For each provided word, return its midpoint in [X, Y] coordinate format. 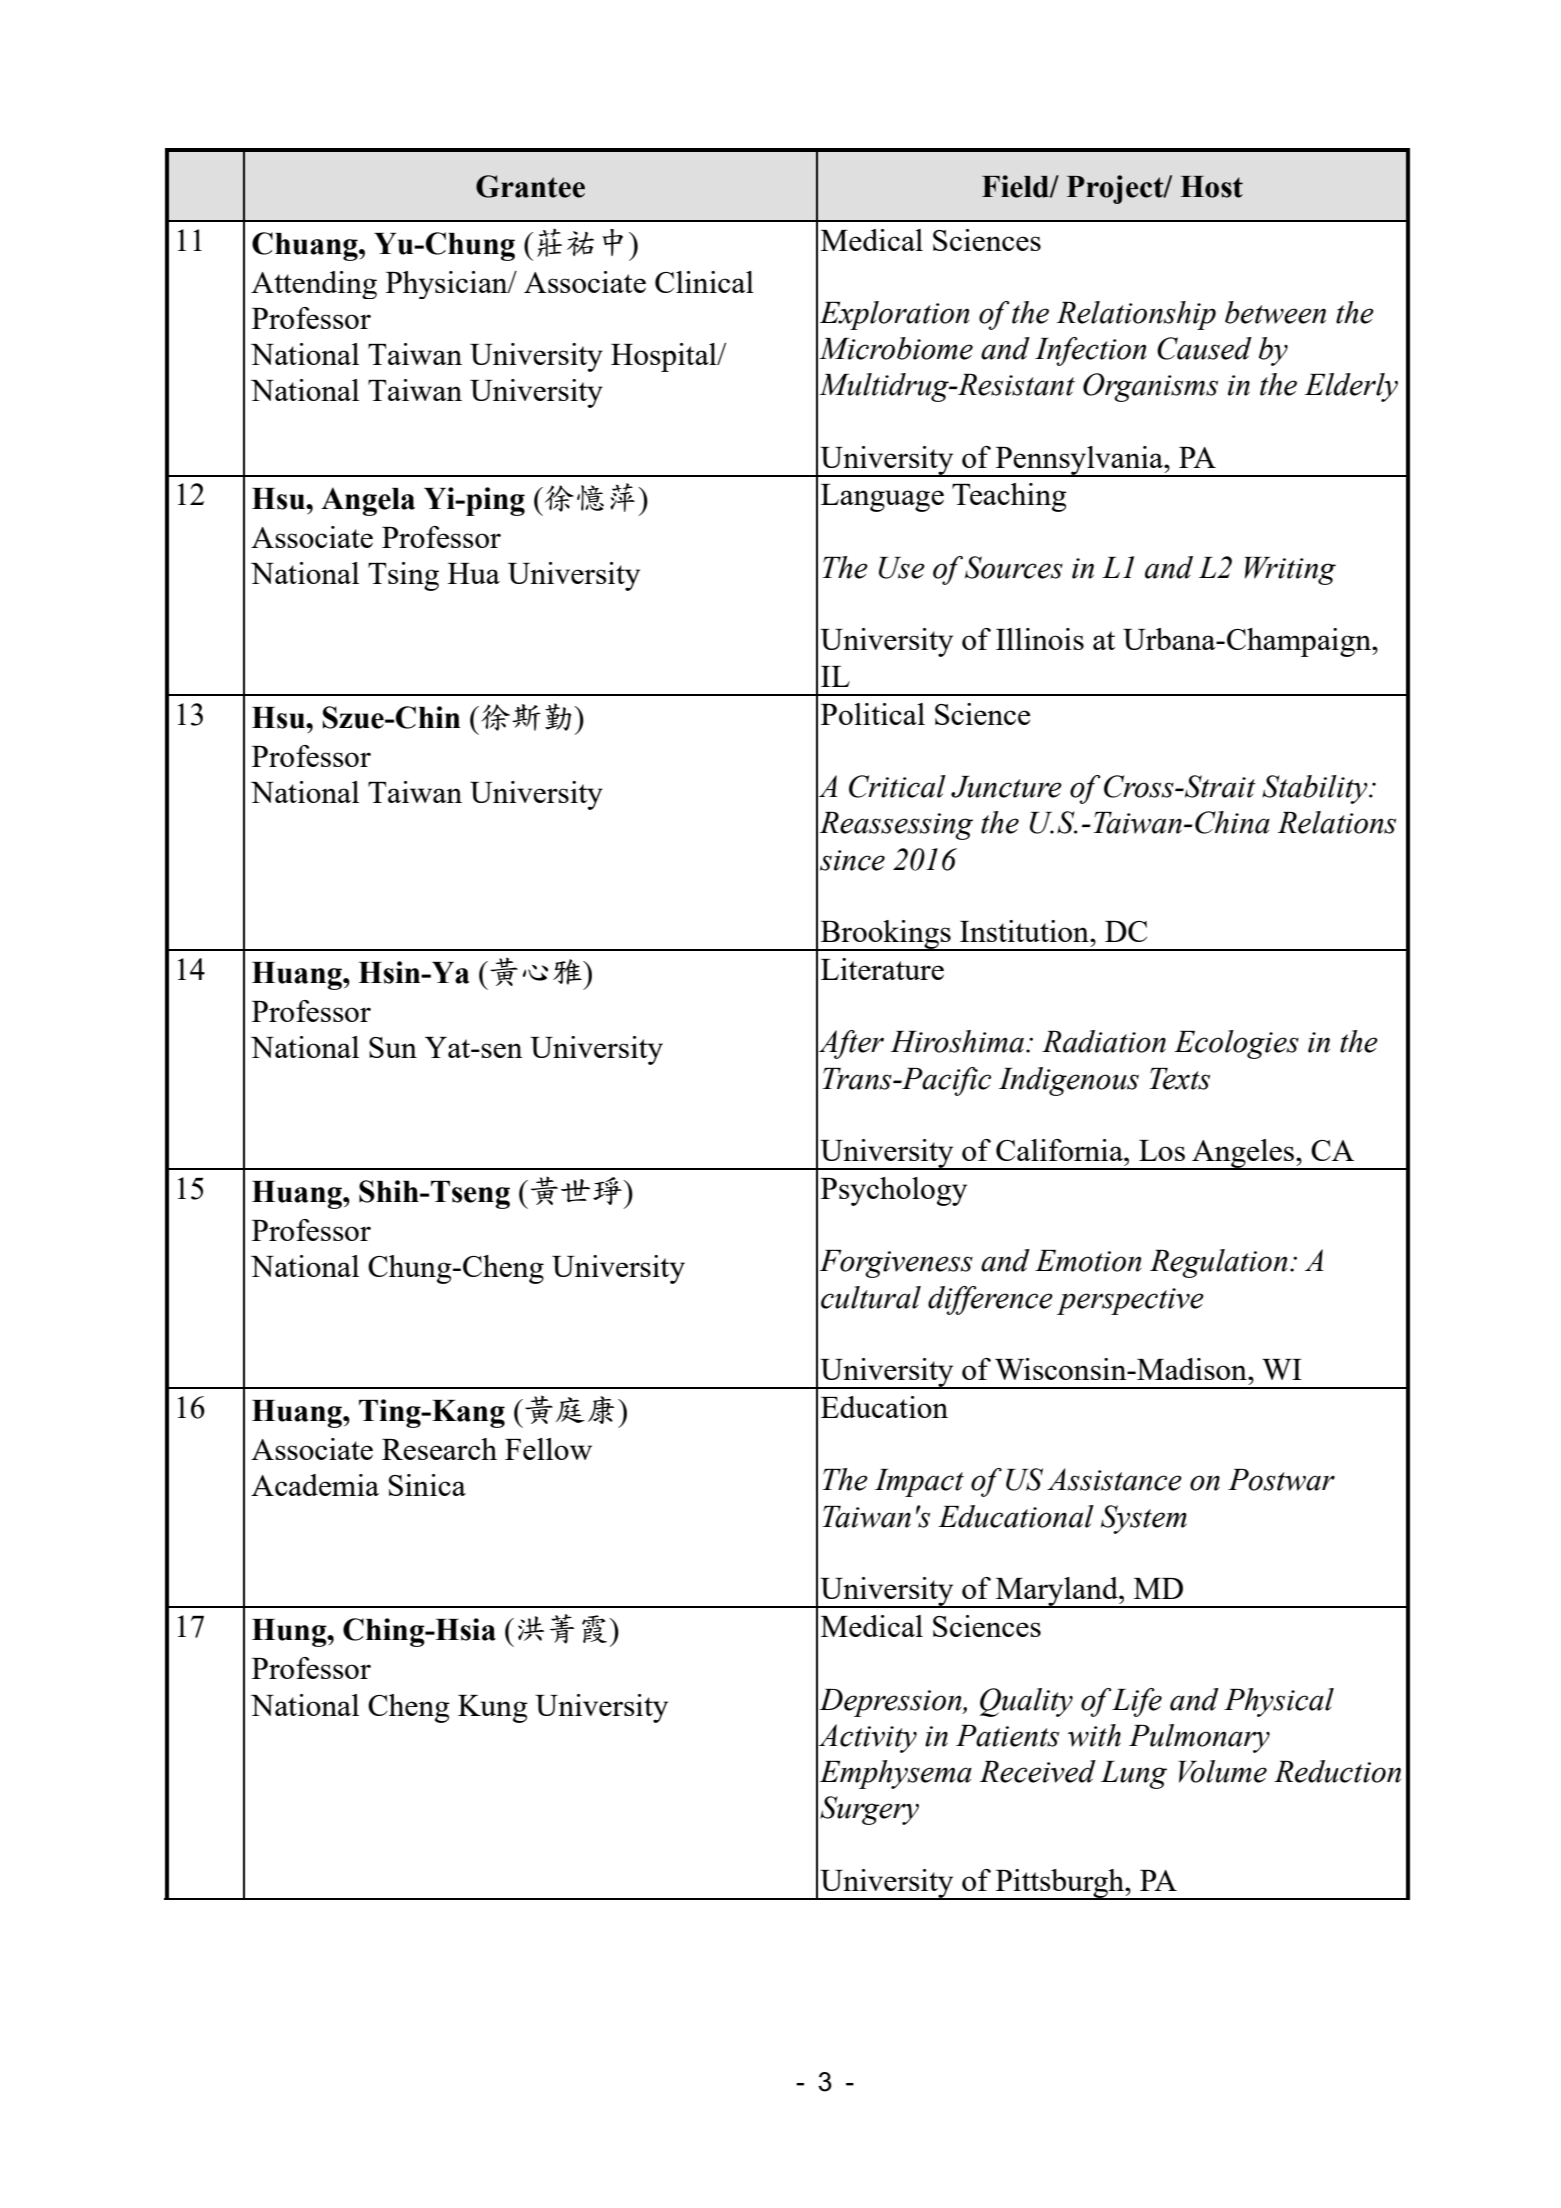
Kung [493, 1709]
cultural [871, 1297]
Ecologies [1236, 1044]
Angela [368, 501]
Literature [882, 969]
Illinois [1040, 639]
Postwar [1281, 1480]
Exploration [894, 315]
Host [1212, 187]
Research [439, 1449]
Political [873, 714]
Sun [393, 1047]
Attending [314, 285]
